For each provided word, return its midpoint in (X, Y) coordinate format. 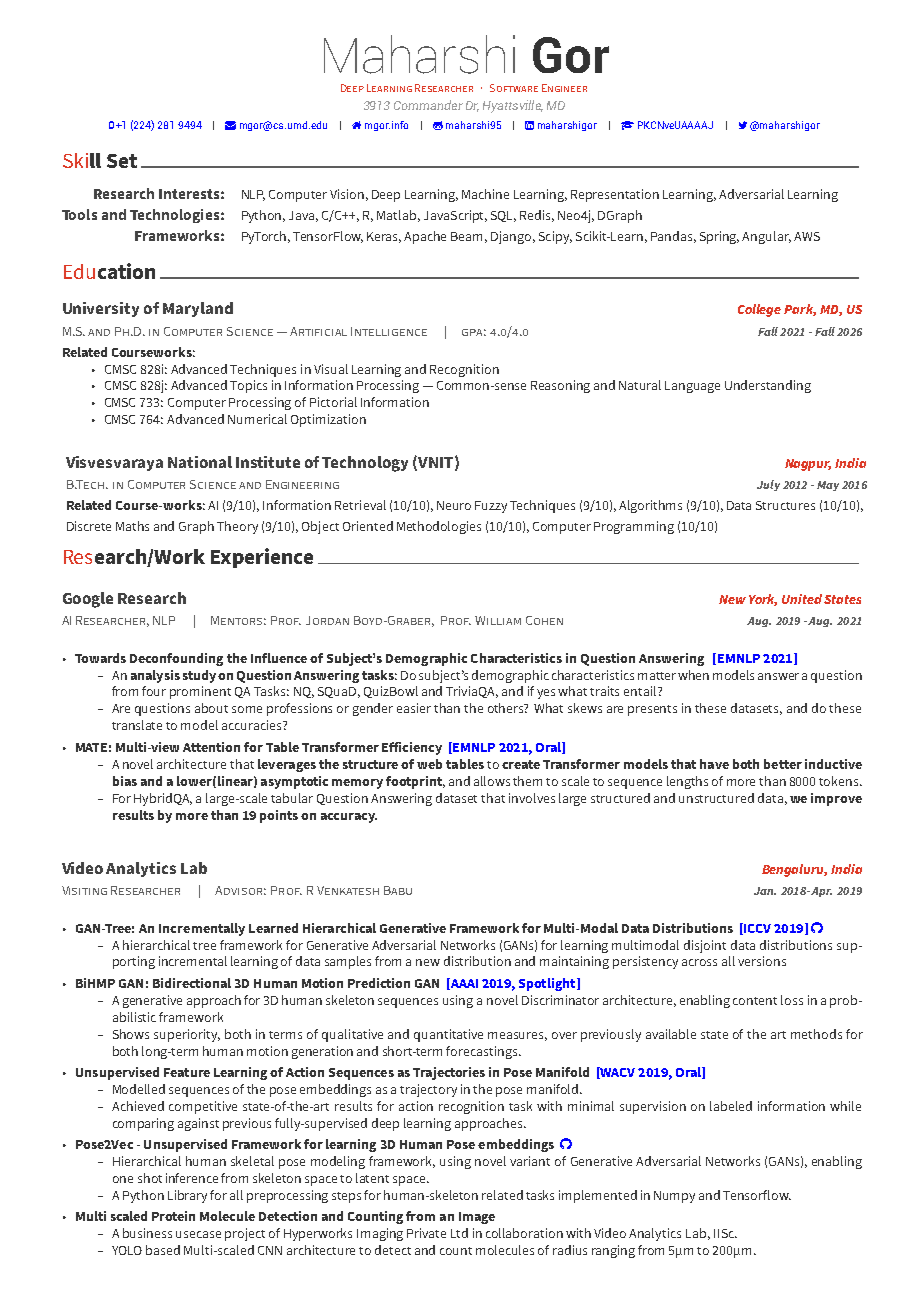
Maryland (198, 309)
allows (492, 781)
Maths (132, 526)
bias (125, 781)
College (759, 310)
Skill (82, 160)
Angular (766, 237)
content (755, 1001)
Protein (173, 1216)
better (783, 764)
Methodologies (439, 527)
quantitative (448, 1035)
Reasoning (560, 386)
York (763, 600)
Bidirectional (192, 983)
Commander (428, 105)
